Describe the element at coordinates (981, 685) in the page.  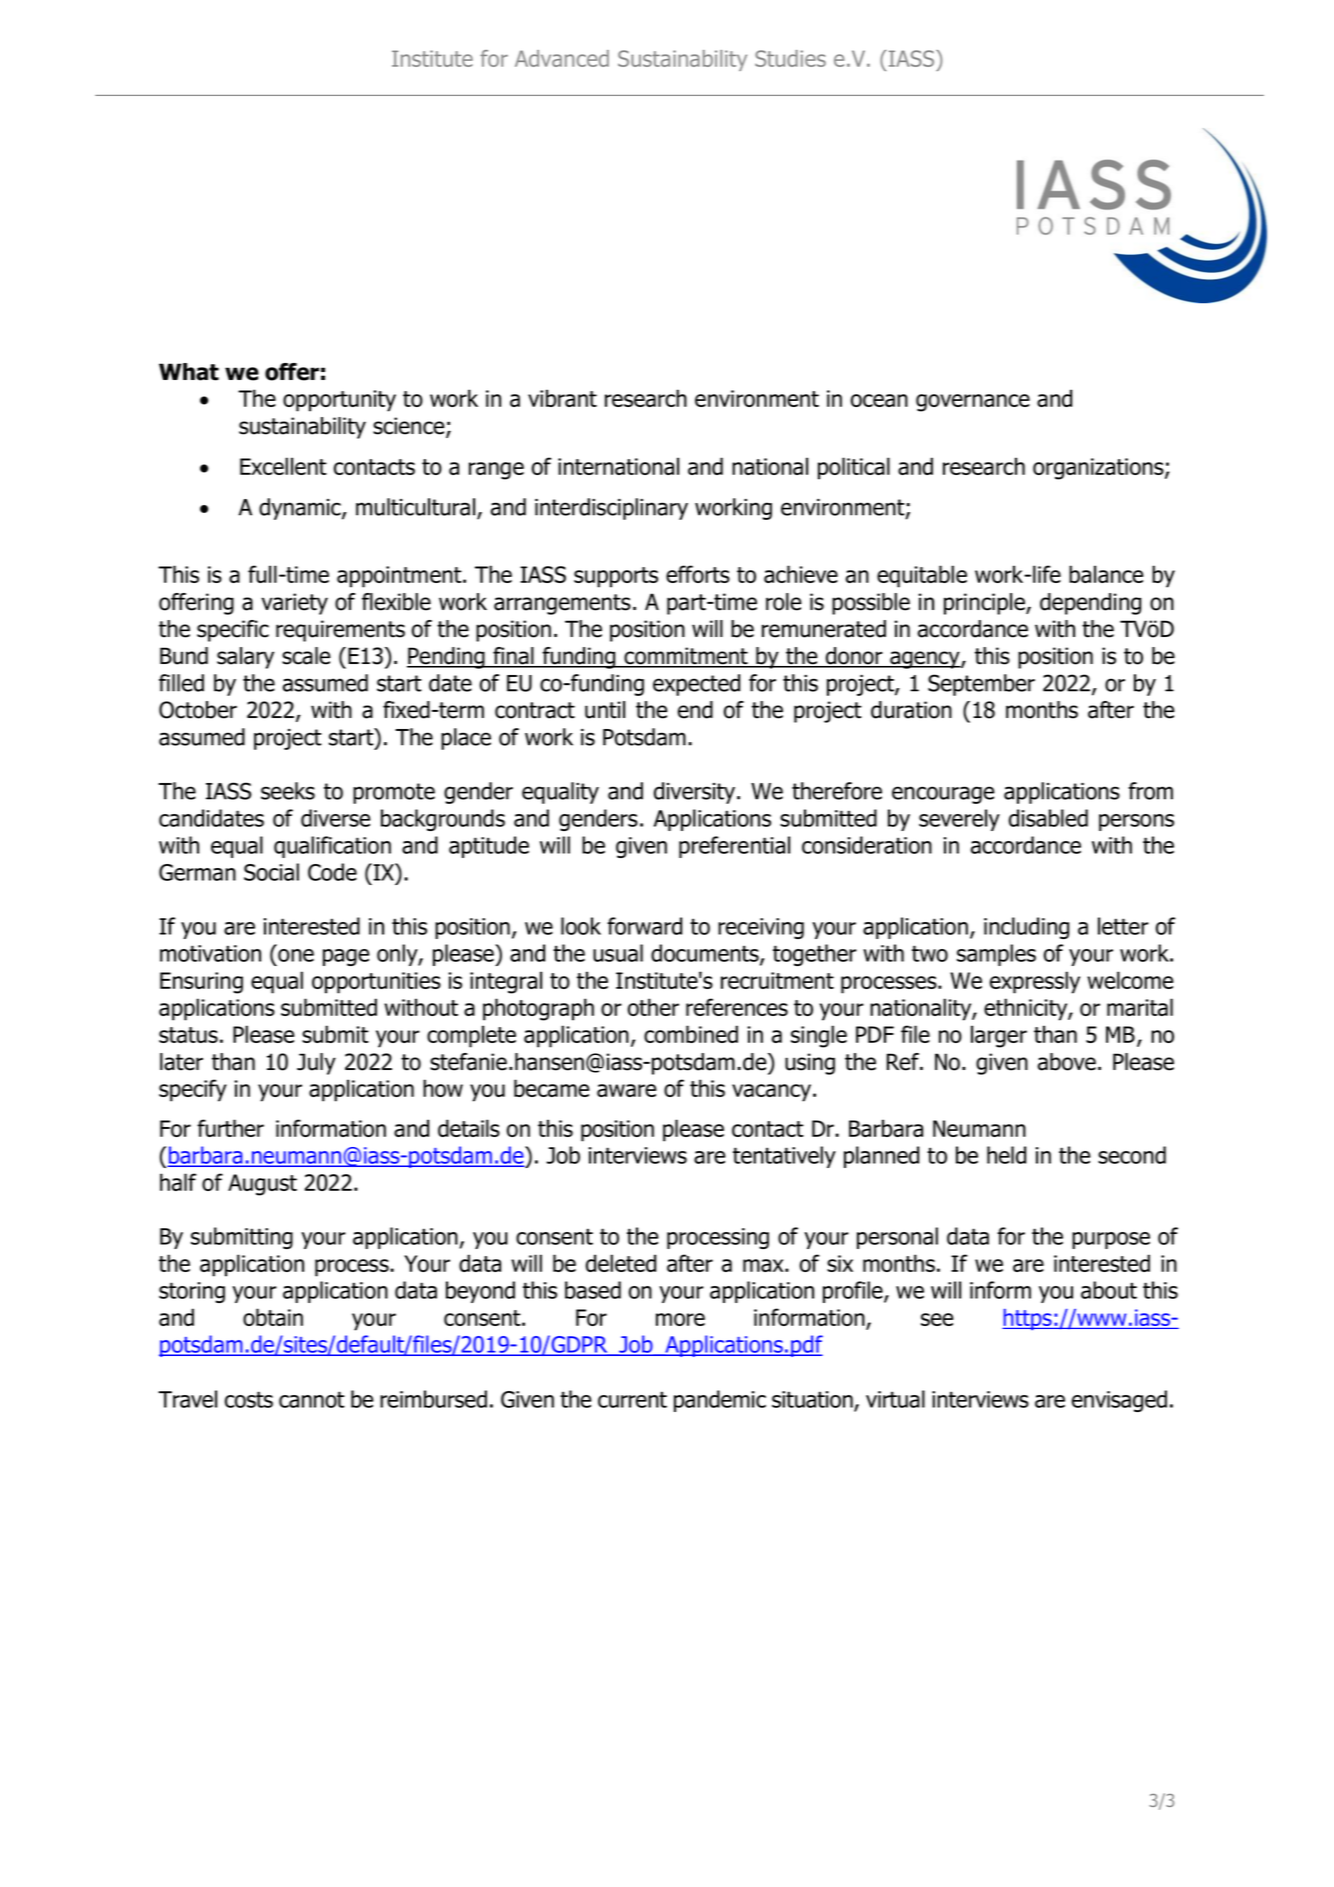
I see `September` at that location.
